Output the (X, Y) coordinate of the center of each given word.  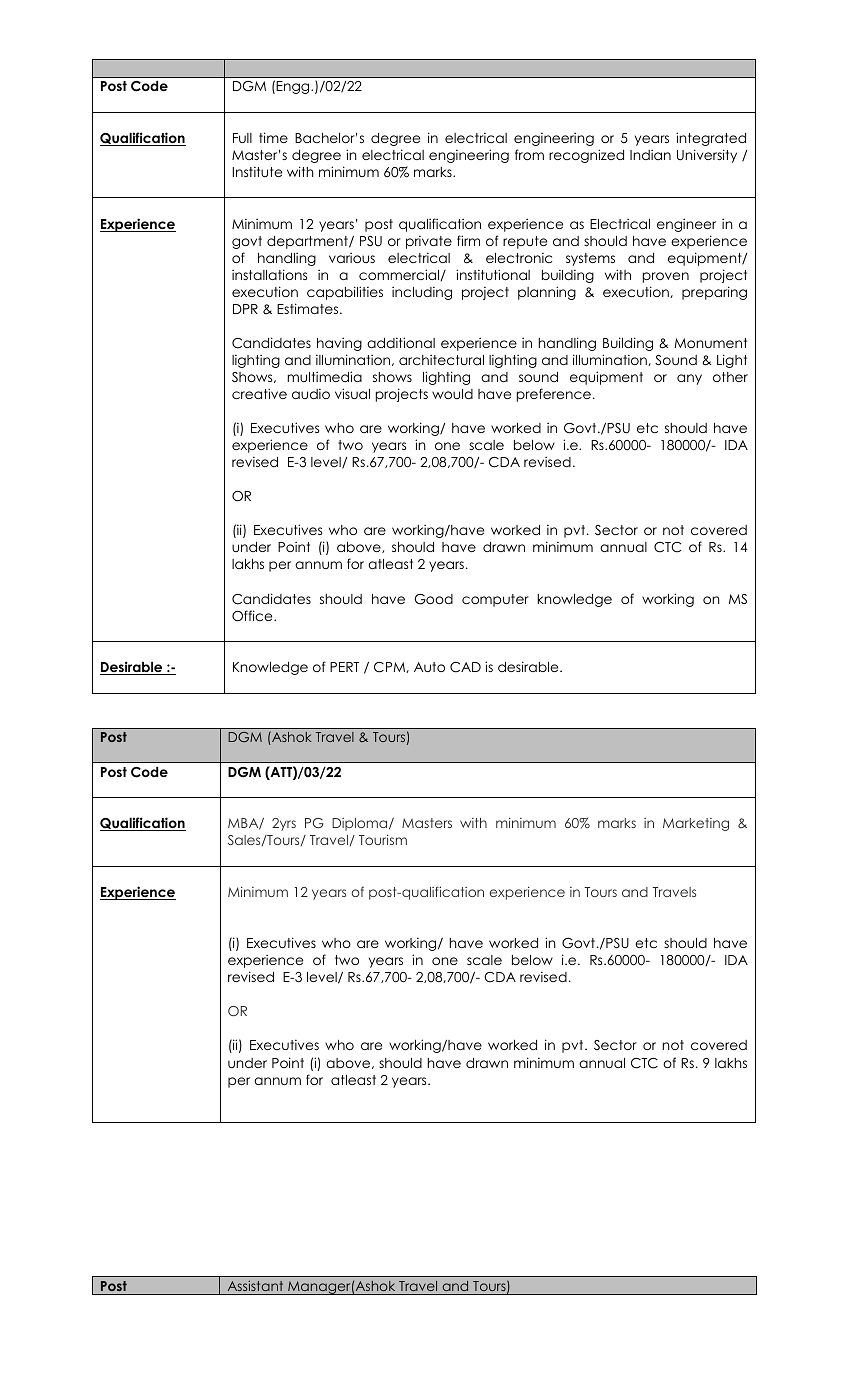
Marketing (696, 824)
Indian (650, 154)
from (529, 154)
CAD (465, 667)
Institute (257, 172)
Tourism (383, 839)
